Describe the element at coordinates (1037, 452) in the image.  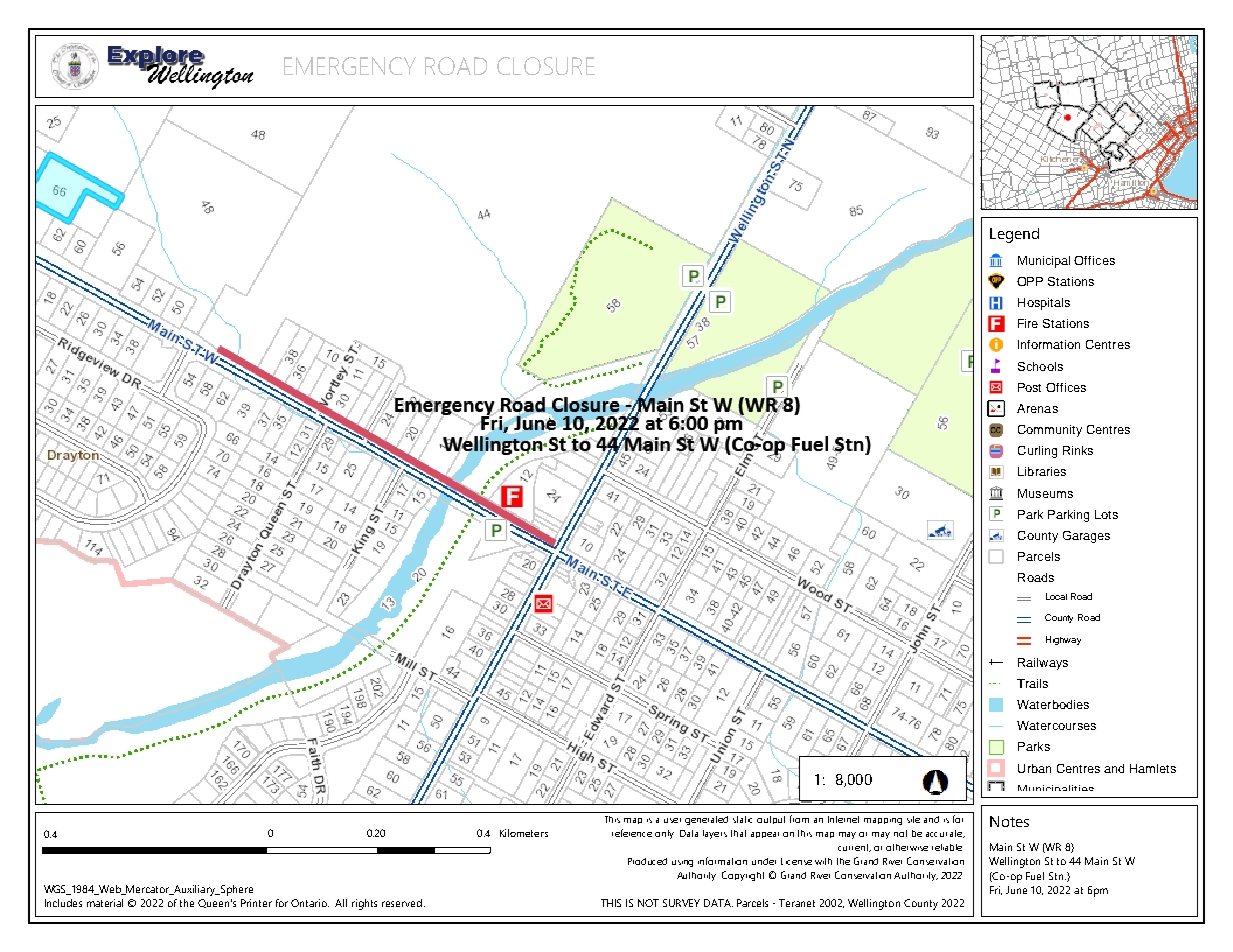
I see `Curling` at that location.
